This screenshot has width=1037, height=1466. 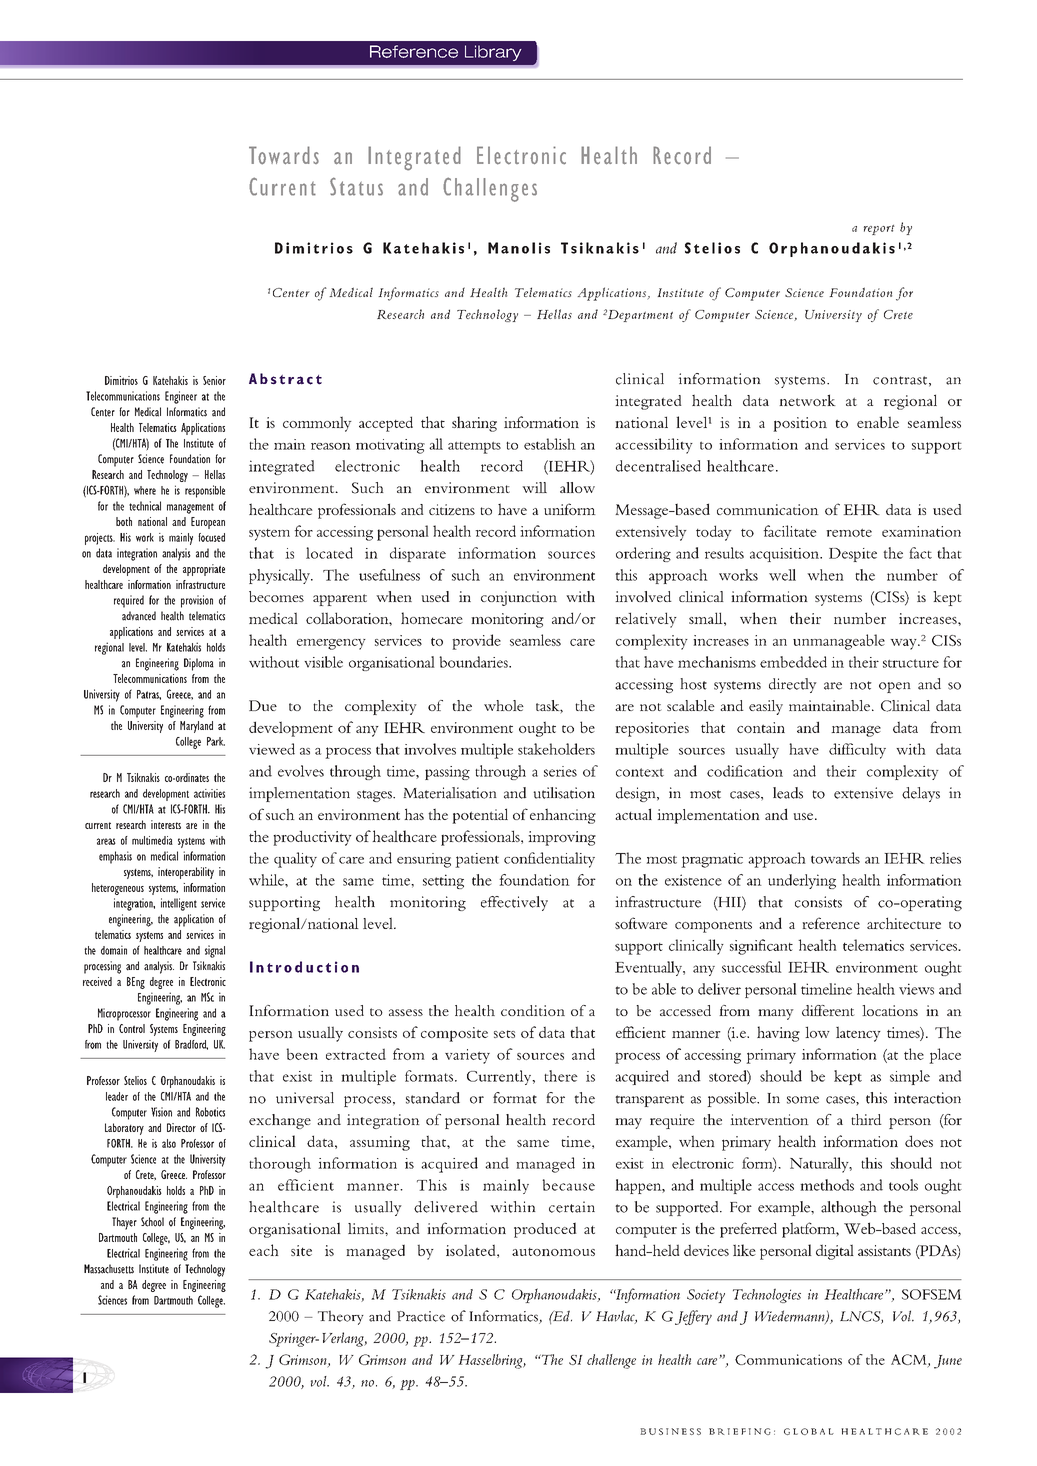 What do you see at coordinates (421, 1316) in the screenshot?
I see `Practice` at bounding box center [421, 1316].
